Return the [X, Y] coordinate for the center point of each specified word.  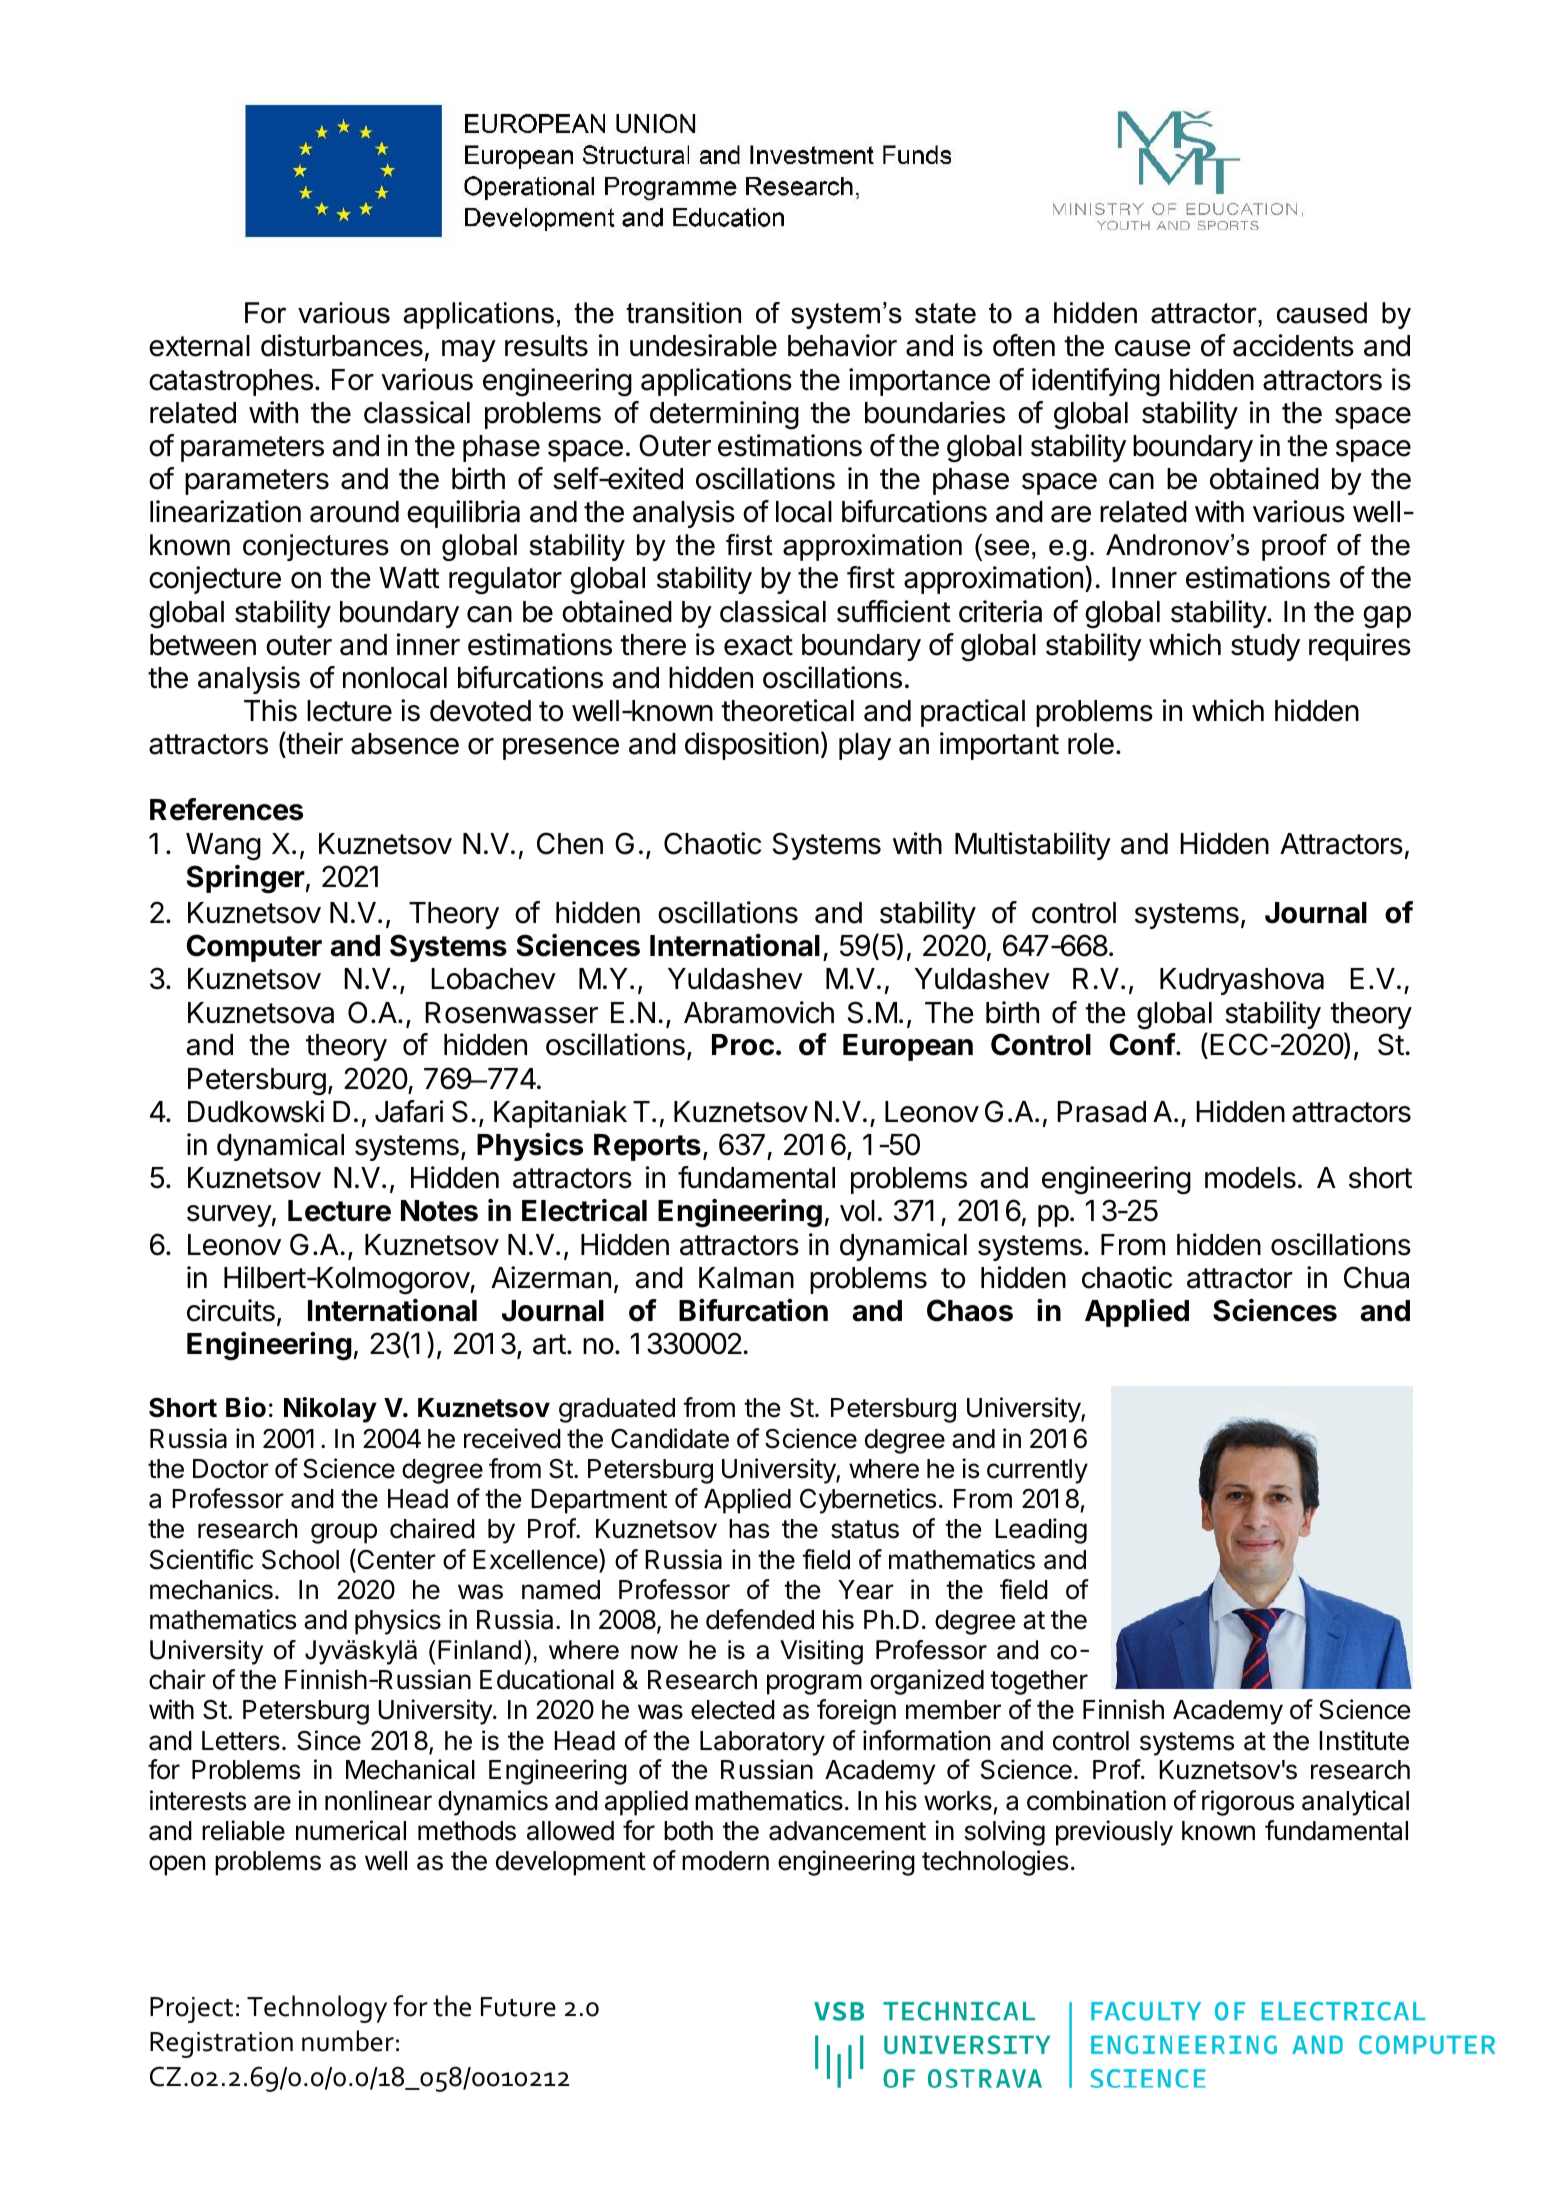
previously [1114, 1833]
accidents [1293, 345]
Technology [317, 2009]
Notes [439, 1211]
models [1250, 1178]
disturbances [342, 345]
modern [725, 1861]
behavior [842, 345]
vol [857, 1211]
